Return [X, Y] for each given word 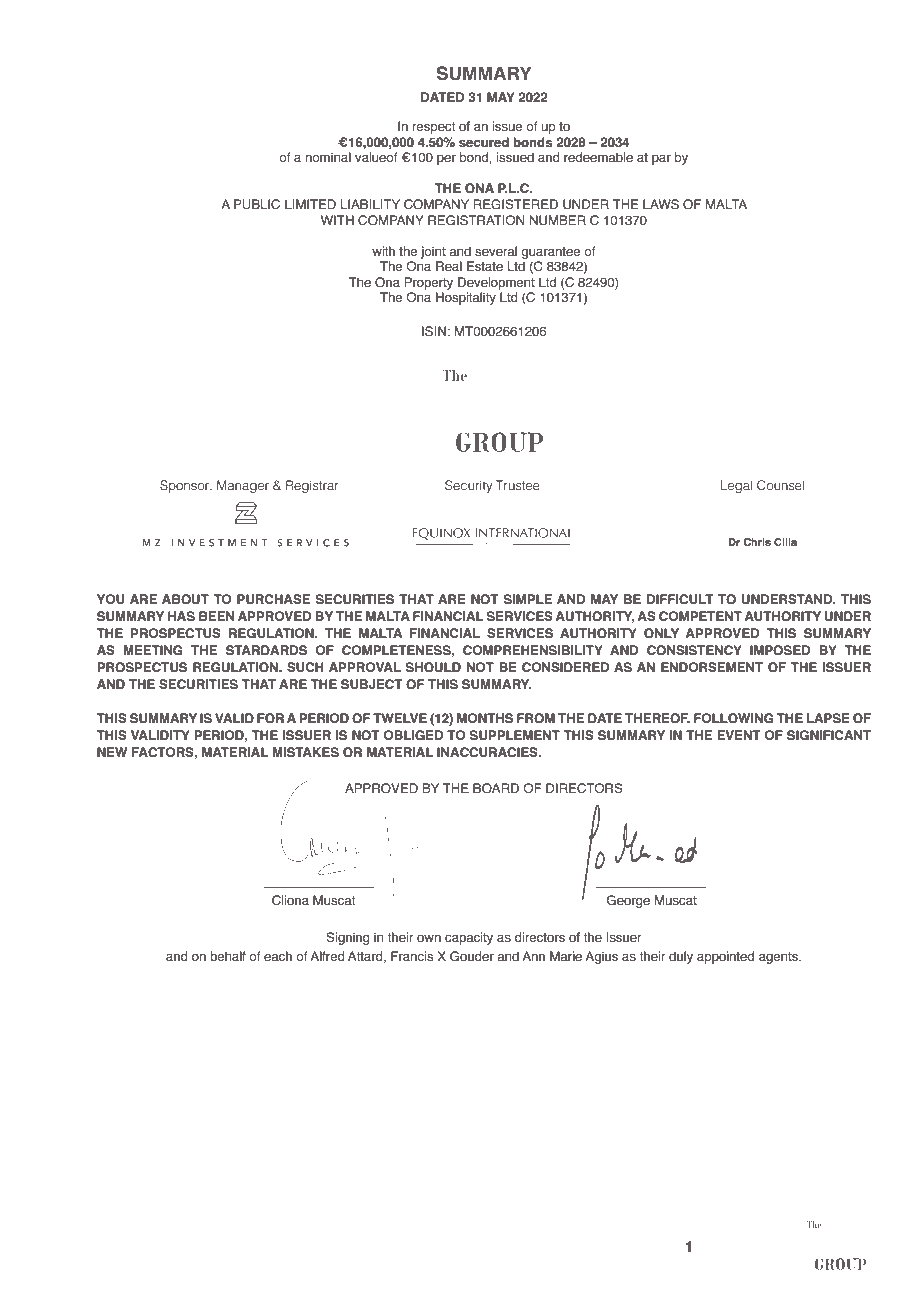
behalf [228, 956]
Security [469, 486]
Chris [757, 542]
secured [484, 142]
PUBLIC [257, 204]
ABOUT [185, 599]
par [661, 160]
